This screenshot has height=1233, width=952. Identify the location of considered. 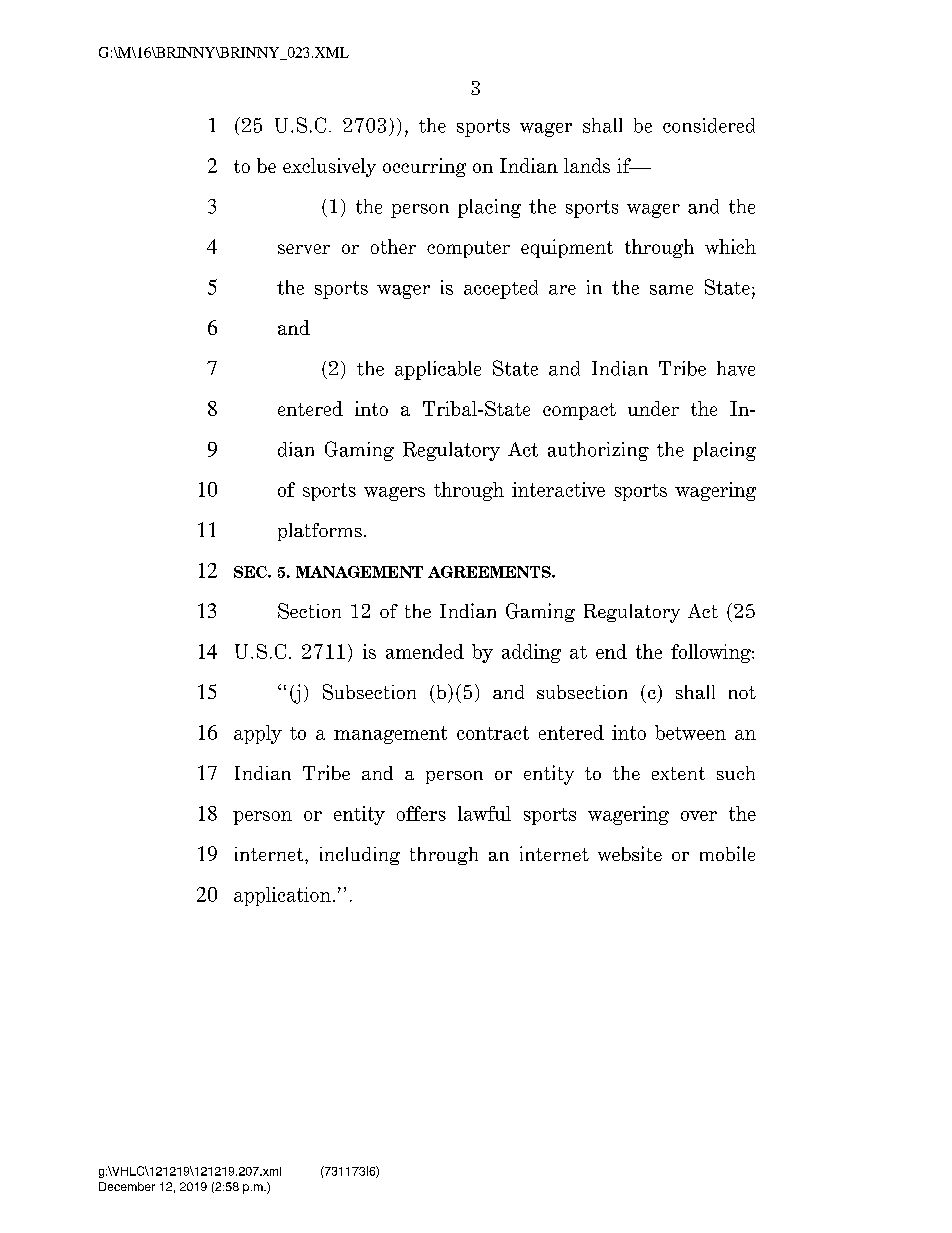
(709, 125).
